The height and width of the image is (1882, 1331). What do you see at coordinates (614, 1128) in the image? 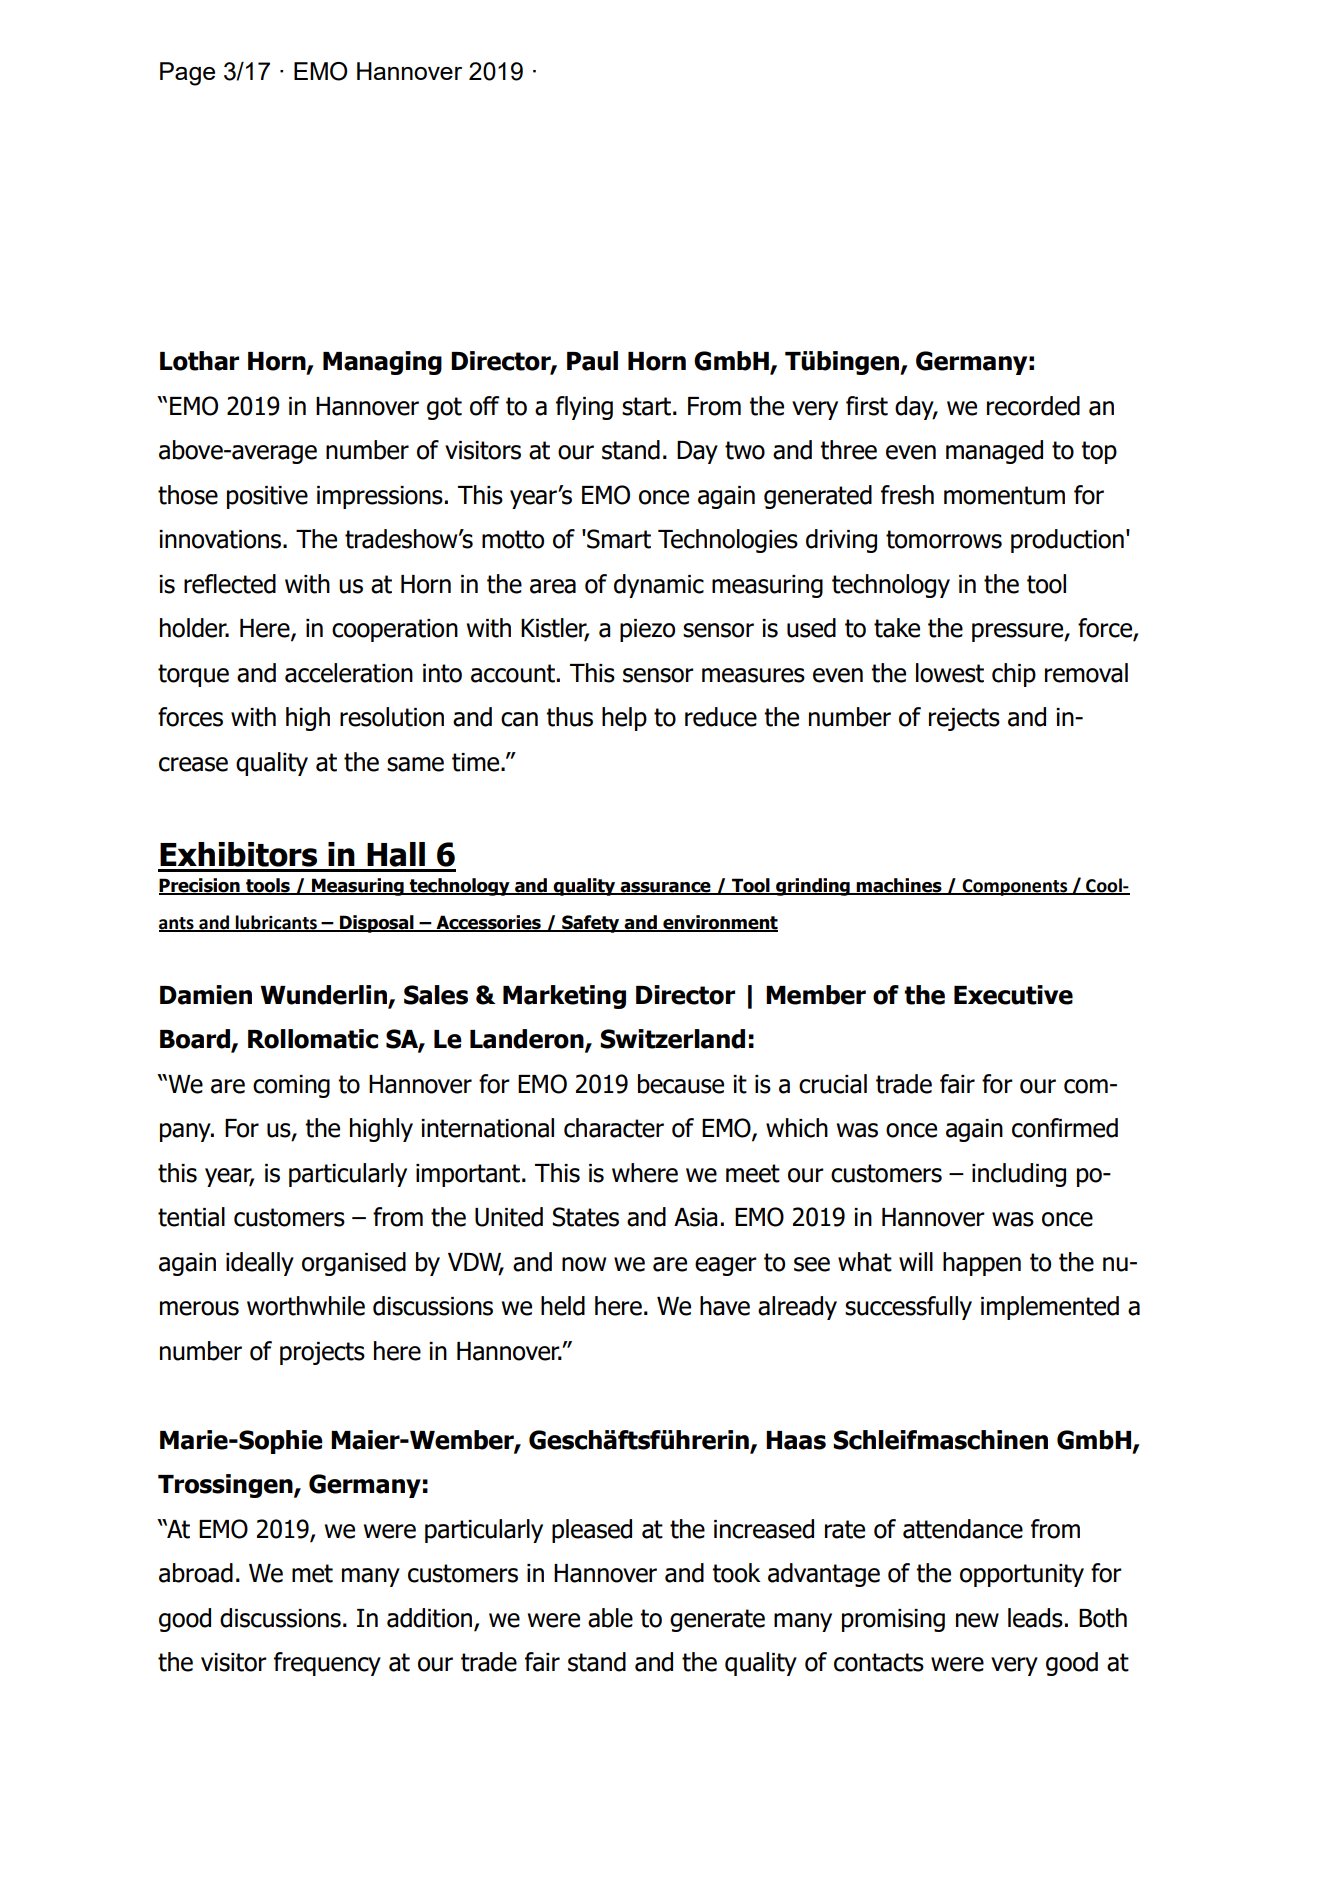
I see `character` at bounding box center [614, 1128].
